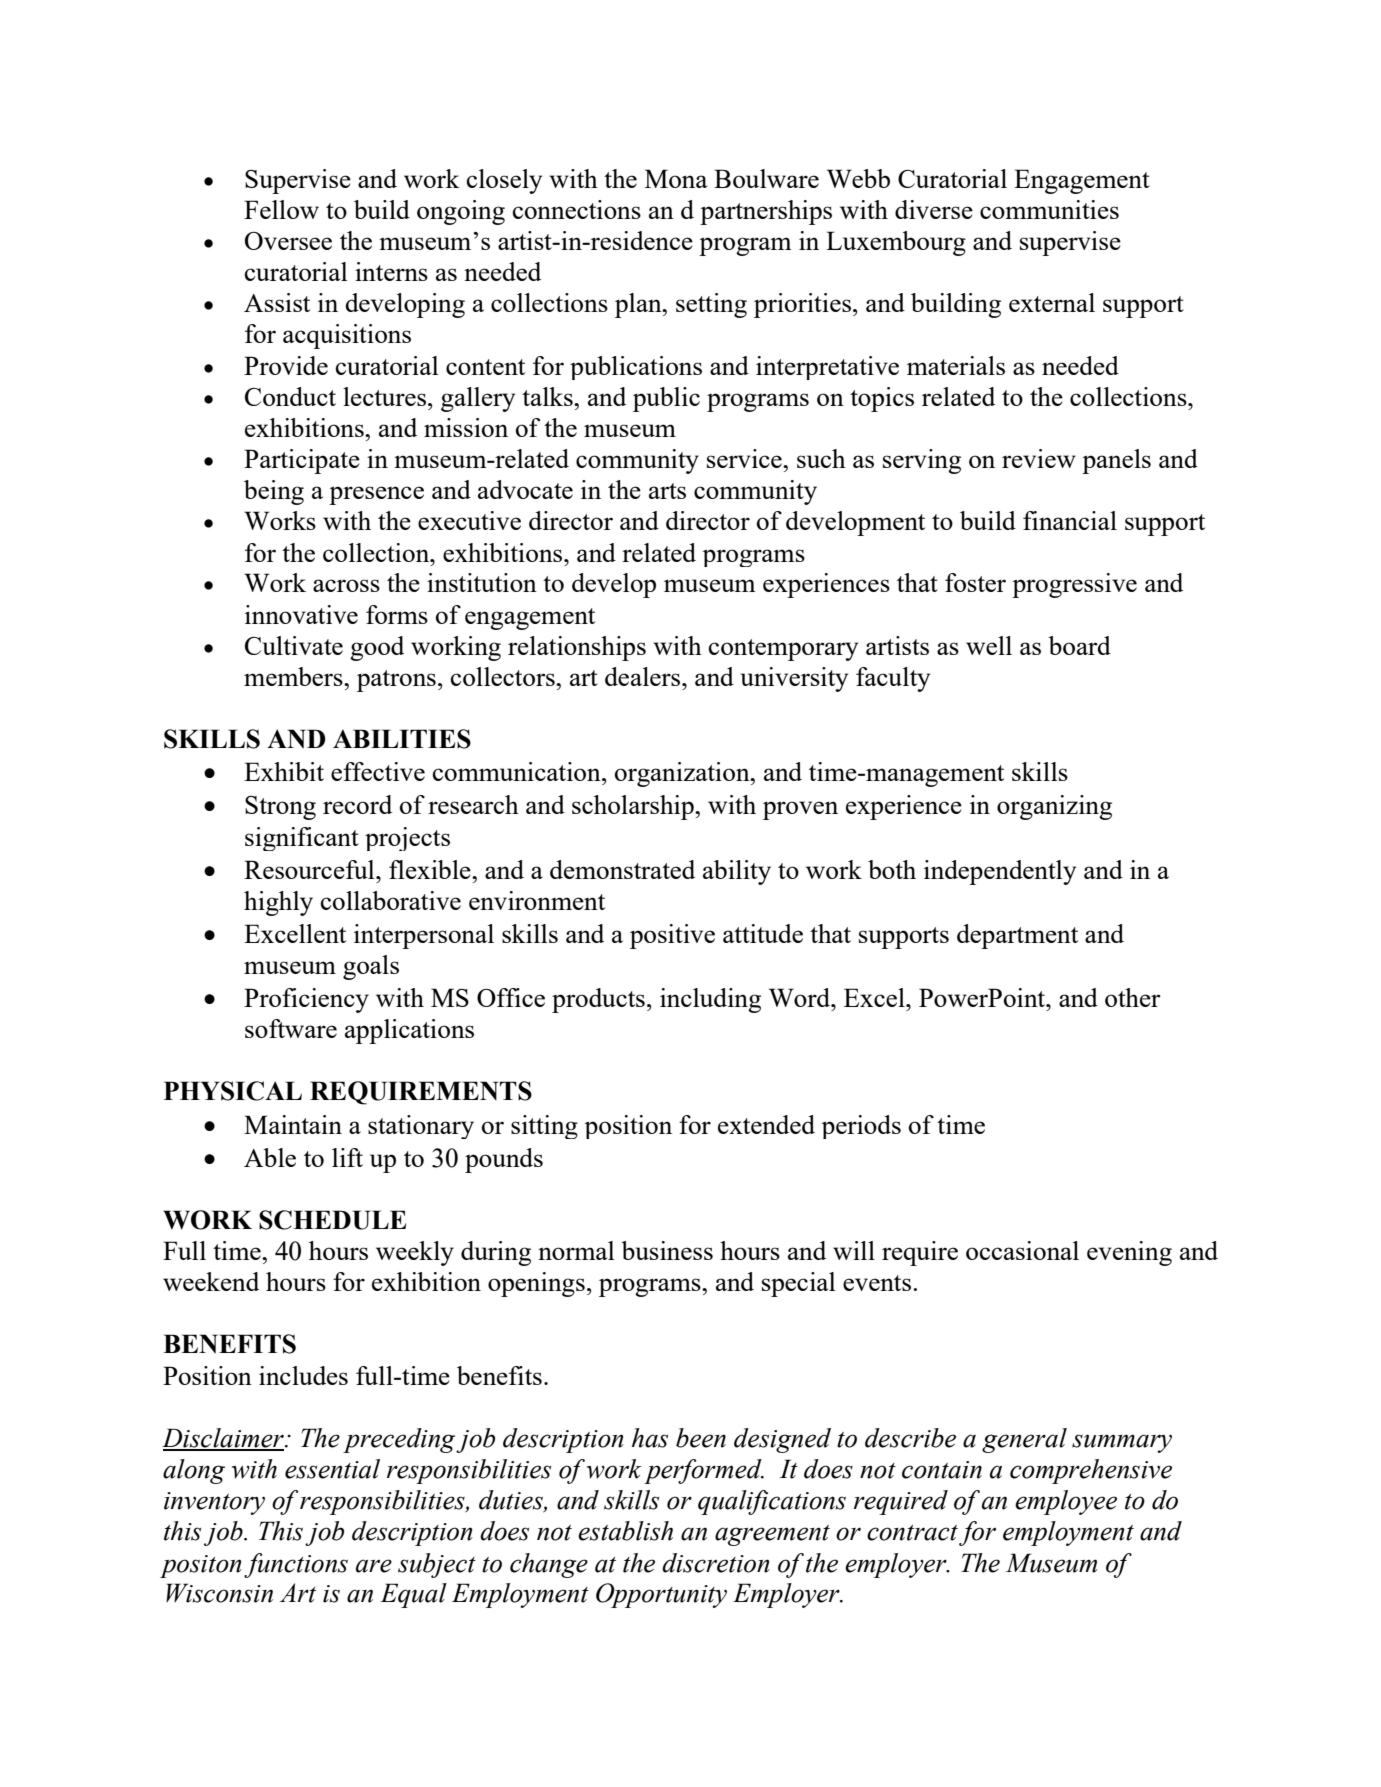  Describe the element at coordinates (625, 1531) in the page. I see `establish` at that location.
